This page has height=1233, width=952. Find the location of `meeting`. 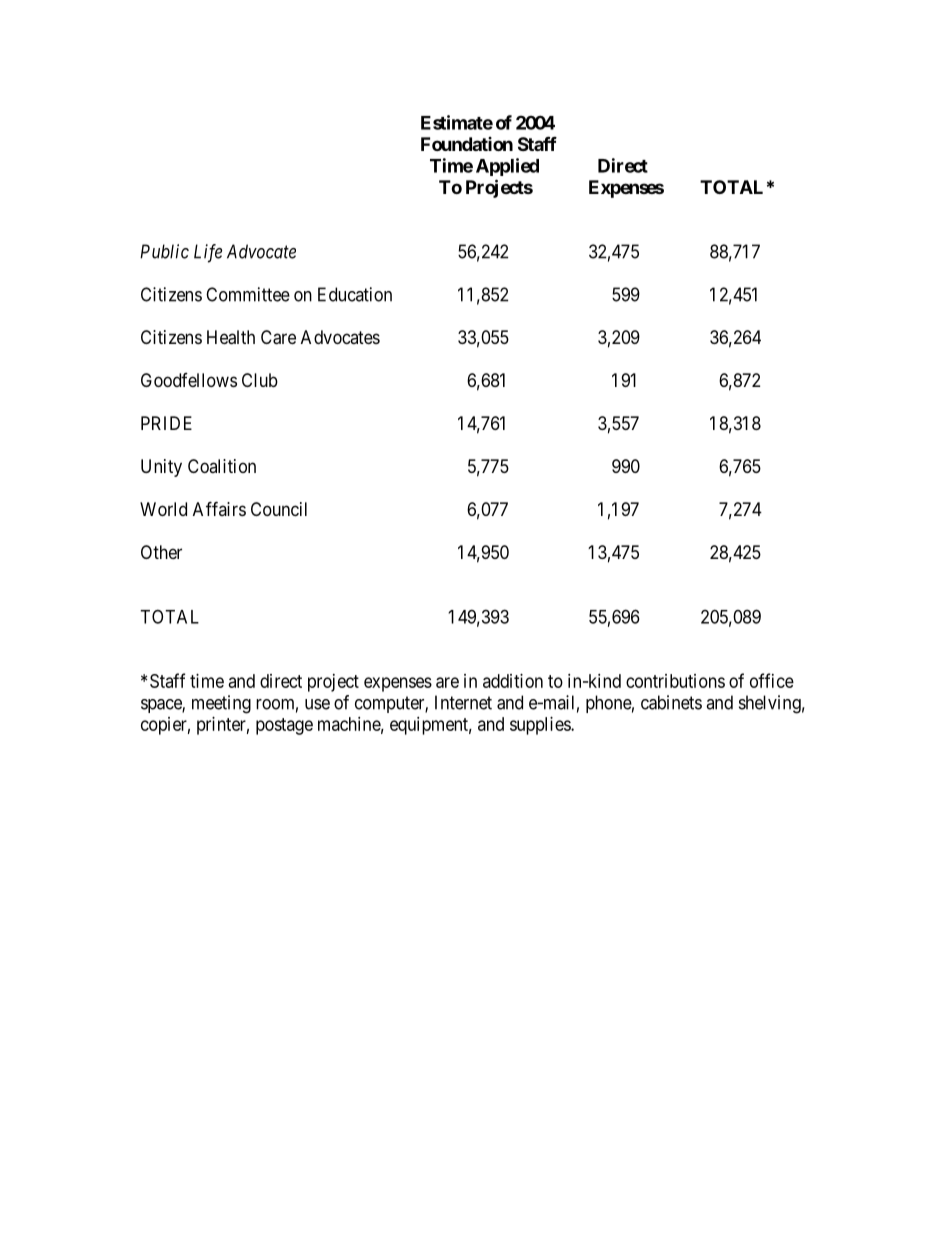

meeting is located at coordinates (221, 704).
